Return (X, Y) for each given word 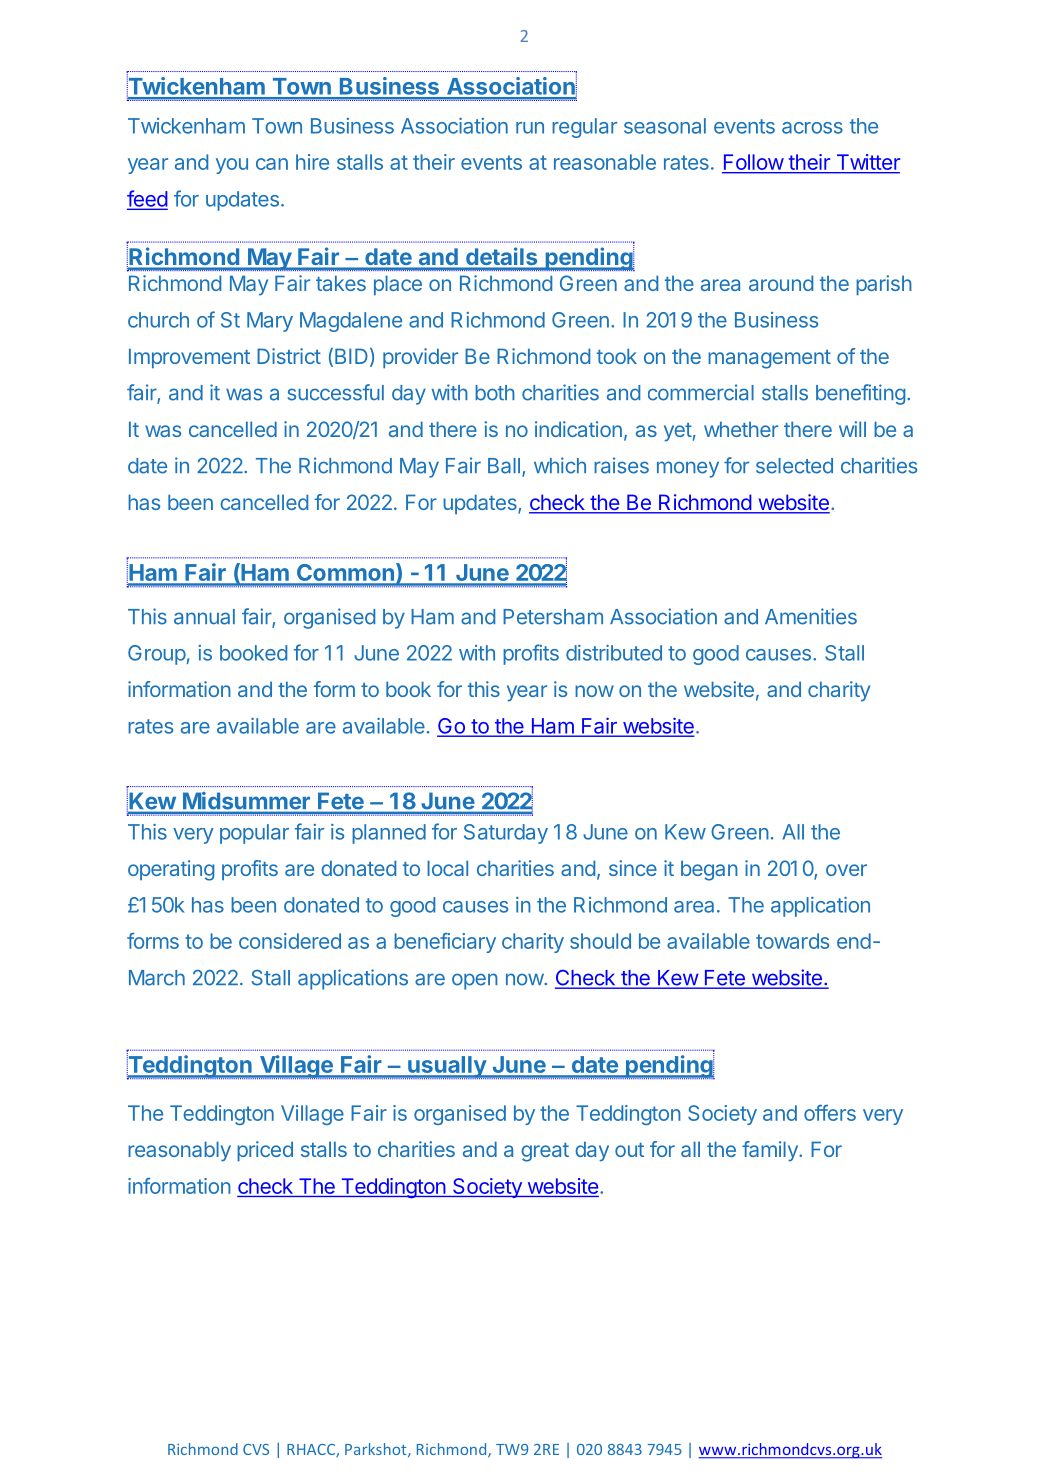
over (846, 870)
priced (265, 1151)
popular (254, 834)
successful (335, 392)
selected (794, 466)
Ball (504, 466)
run (530, 128)
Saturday (506, 834)
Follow (753, 163)
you (232, 166)
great (545, 1152)
